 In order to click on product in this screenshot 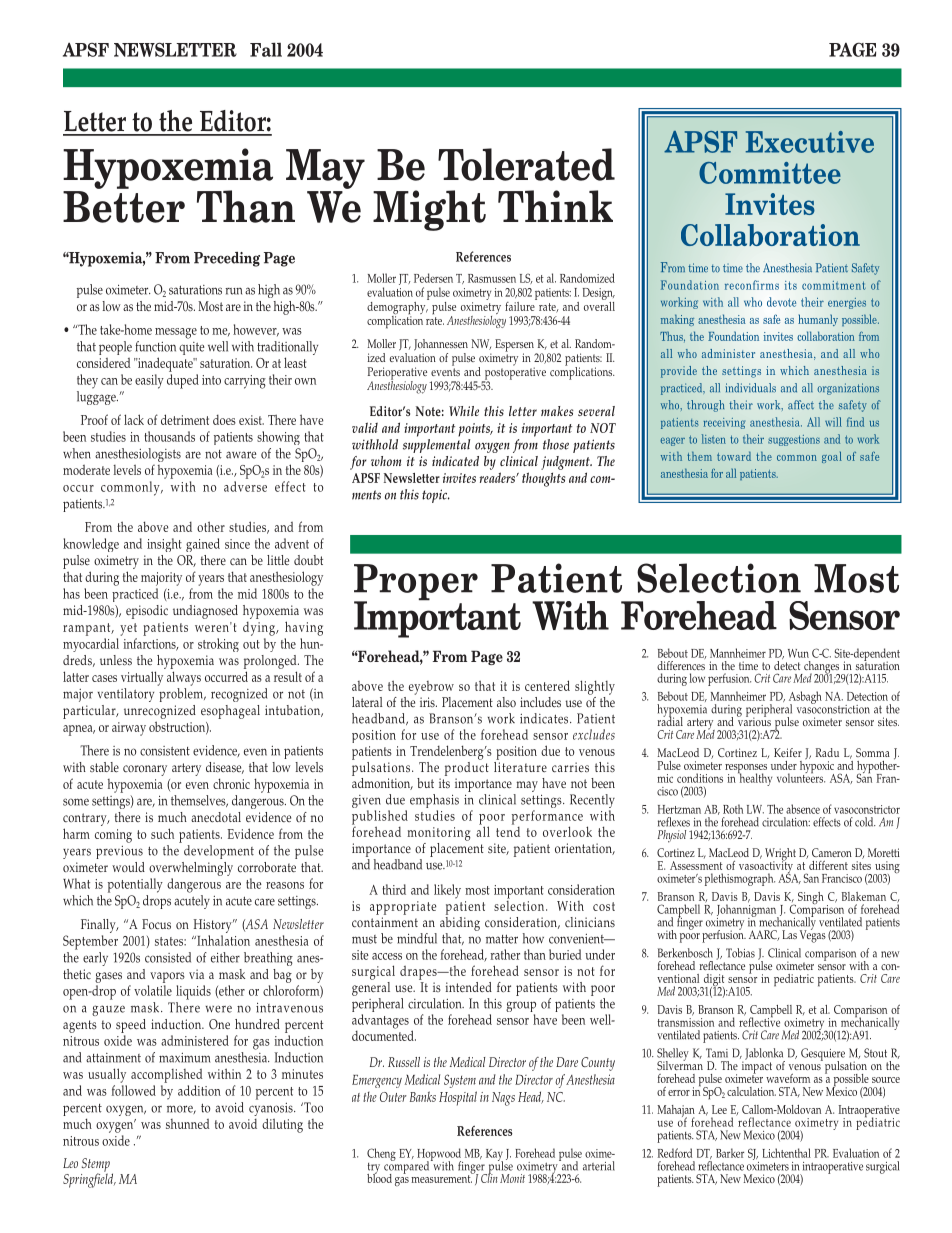, I will do `click(467, 767)`.
